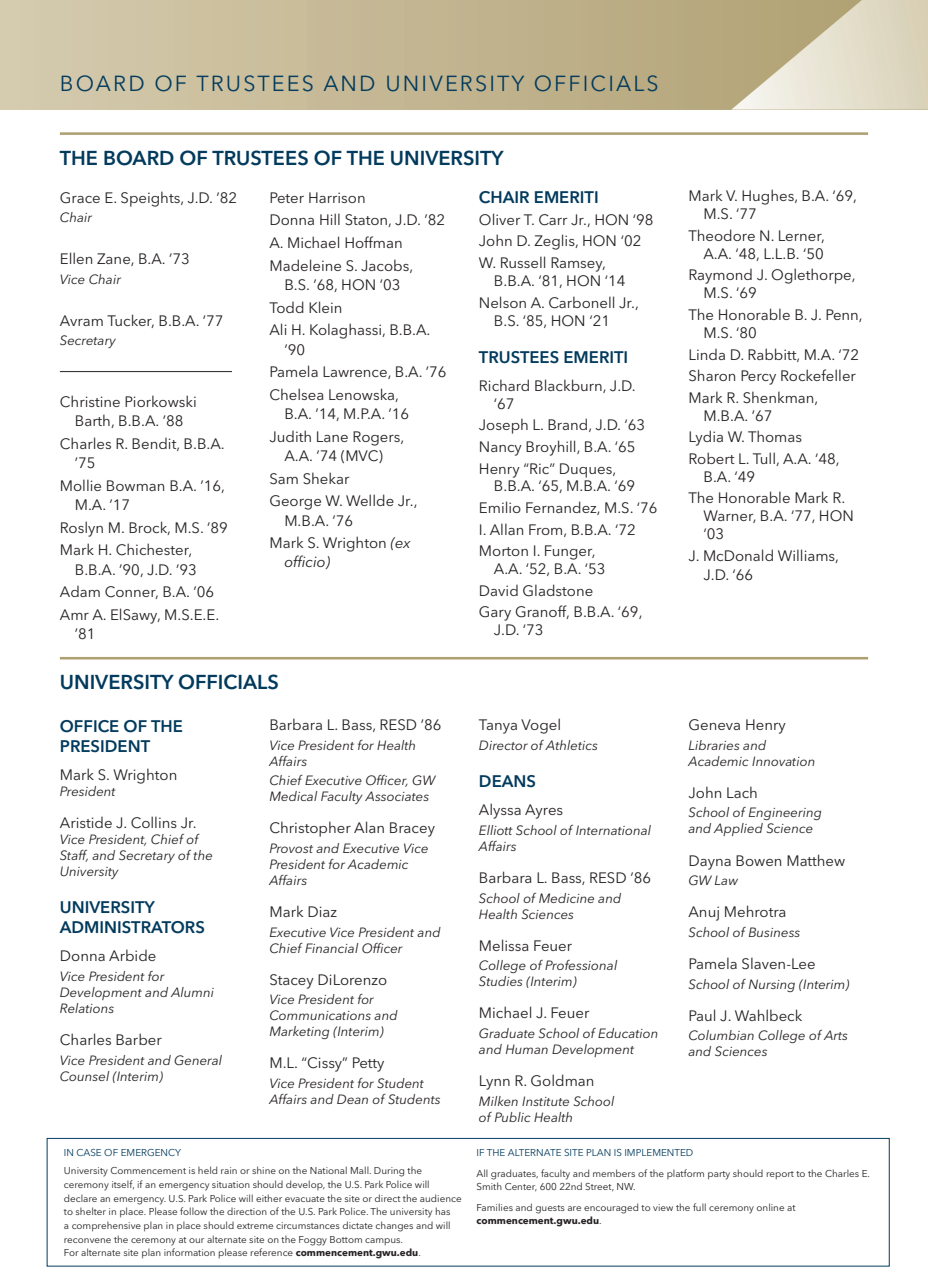  Describe the element at coordinates (721, 235) in the screenshot. I see `Theodore` at that location.
